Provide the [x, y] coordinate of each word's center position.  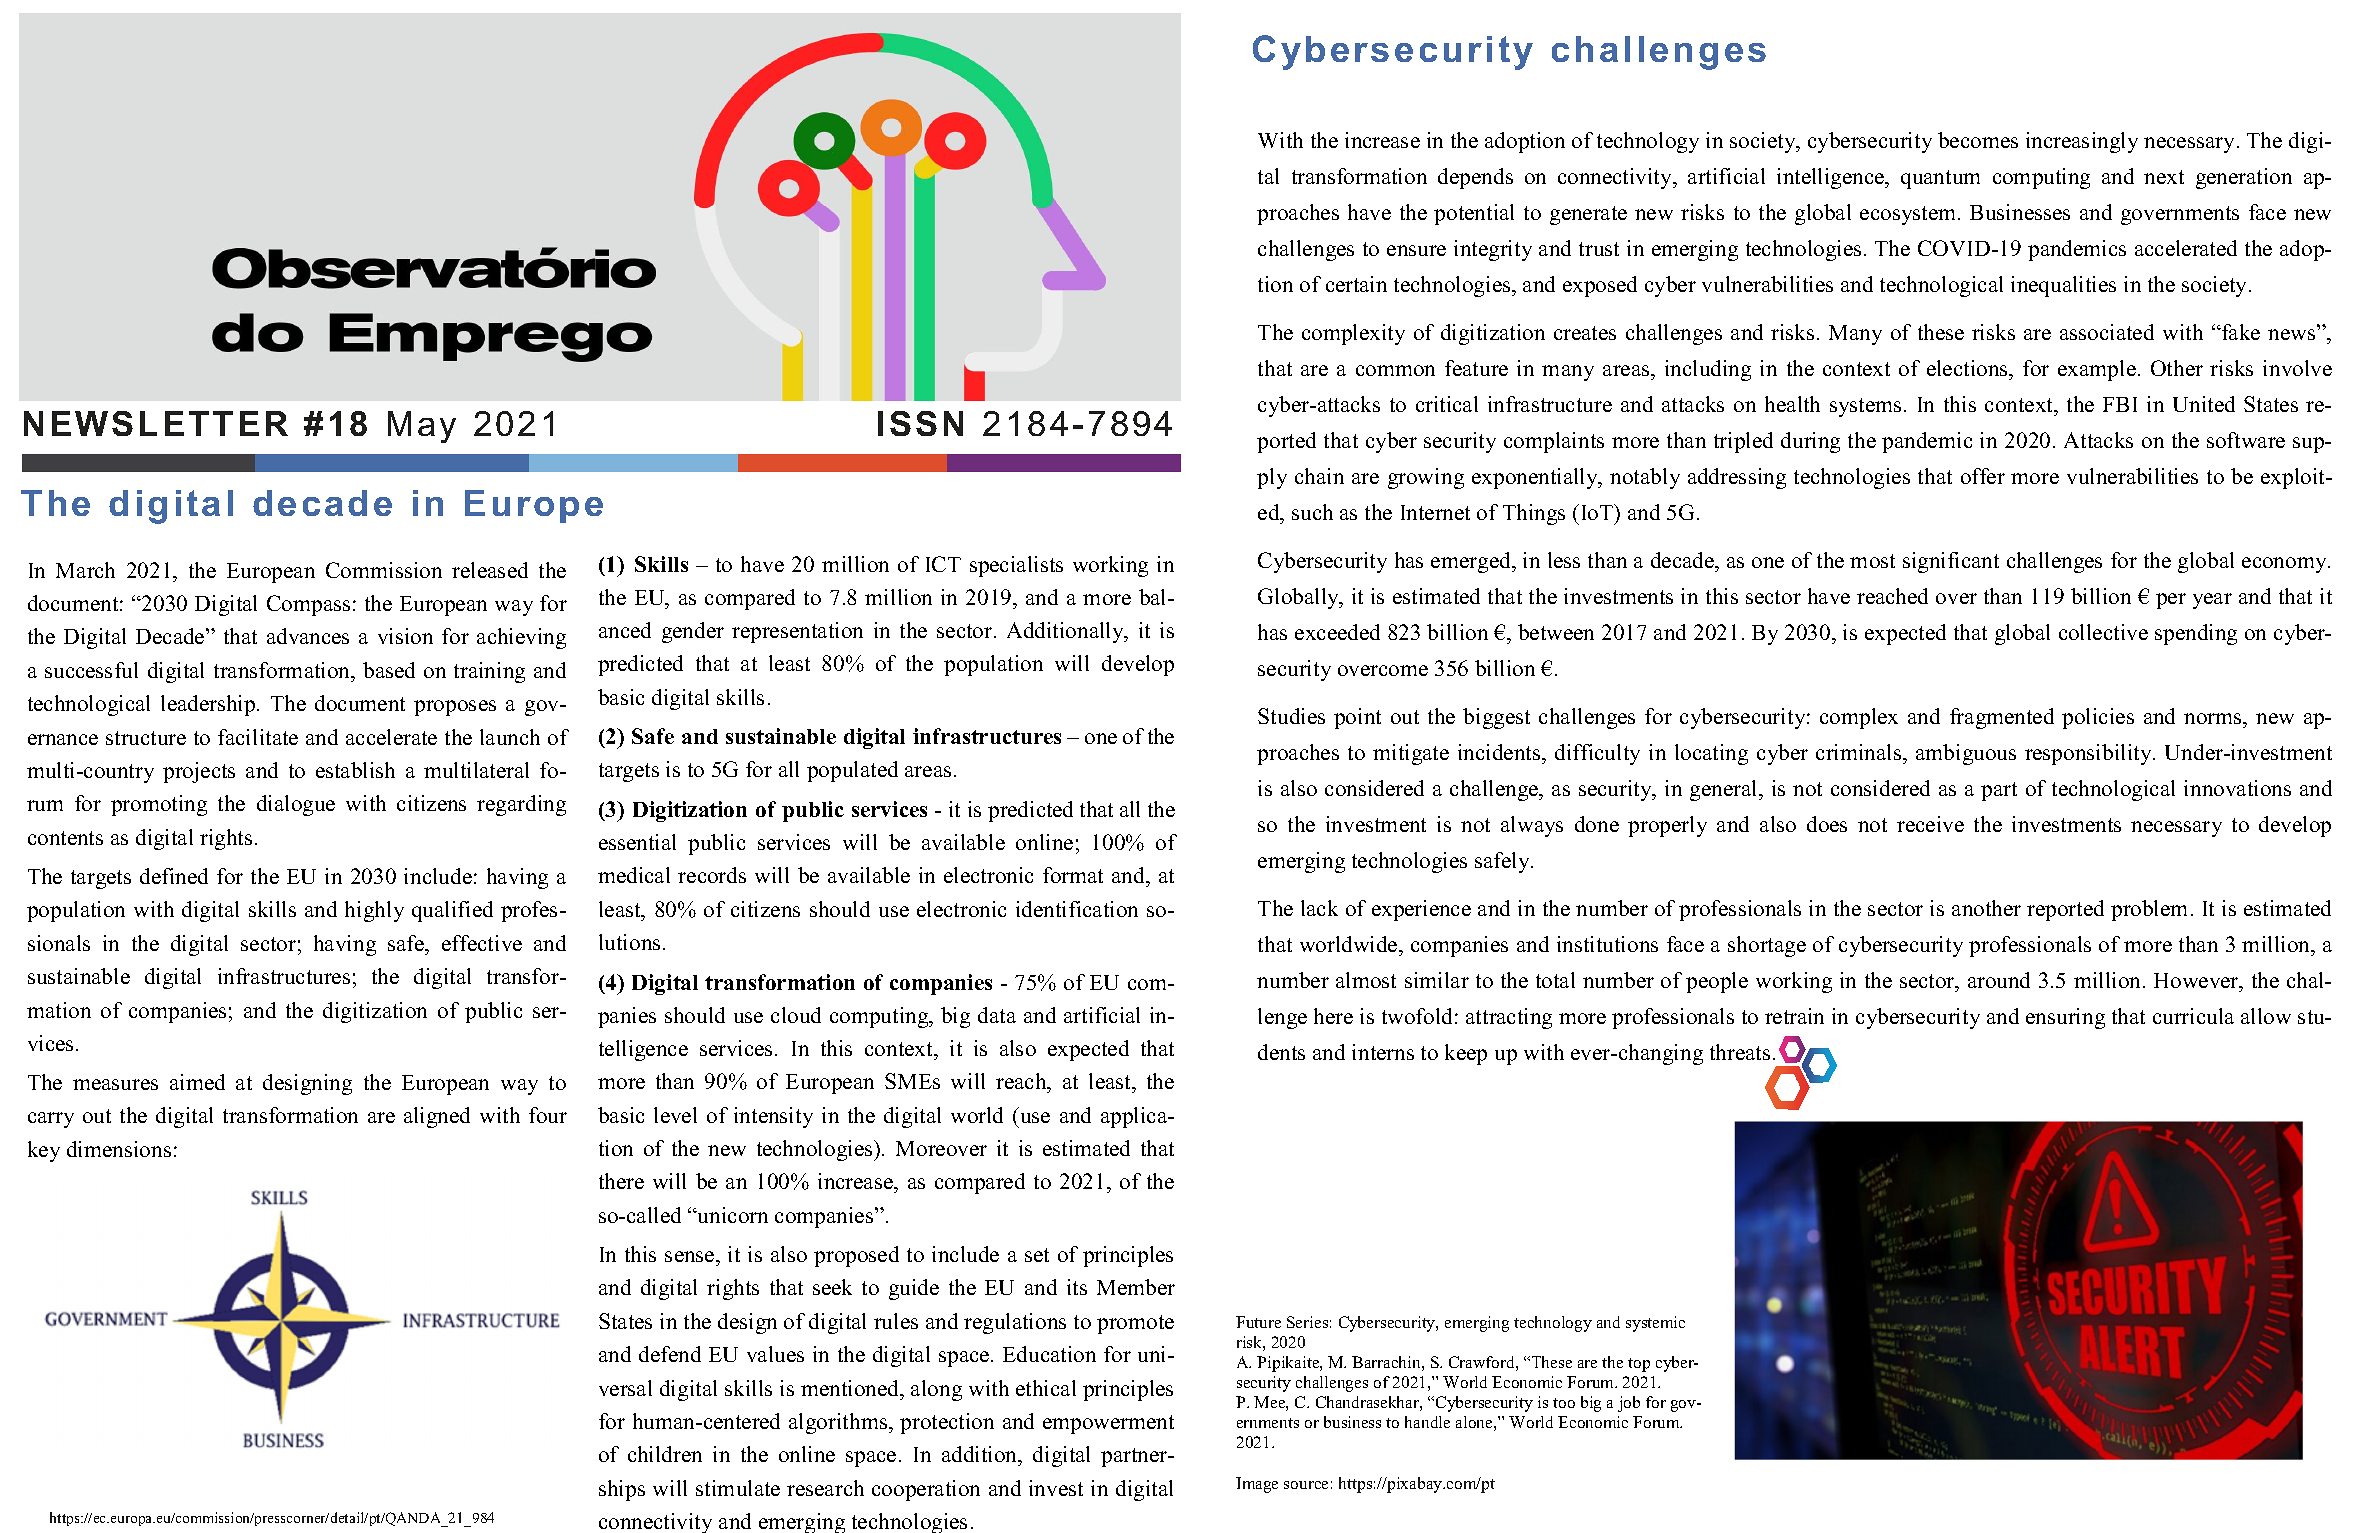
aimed [197, 1082]
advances [308, 636]
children [665, 1454]
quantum [1940, 179]
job [1629, 1404]
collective [2103, 632]
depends [1475, 178]
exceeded [1337, 632]
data [997, 1015]
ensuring [2065, 1018]
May [422, 427]
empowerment [1108, 1424]
